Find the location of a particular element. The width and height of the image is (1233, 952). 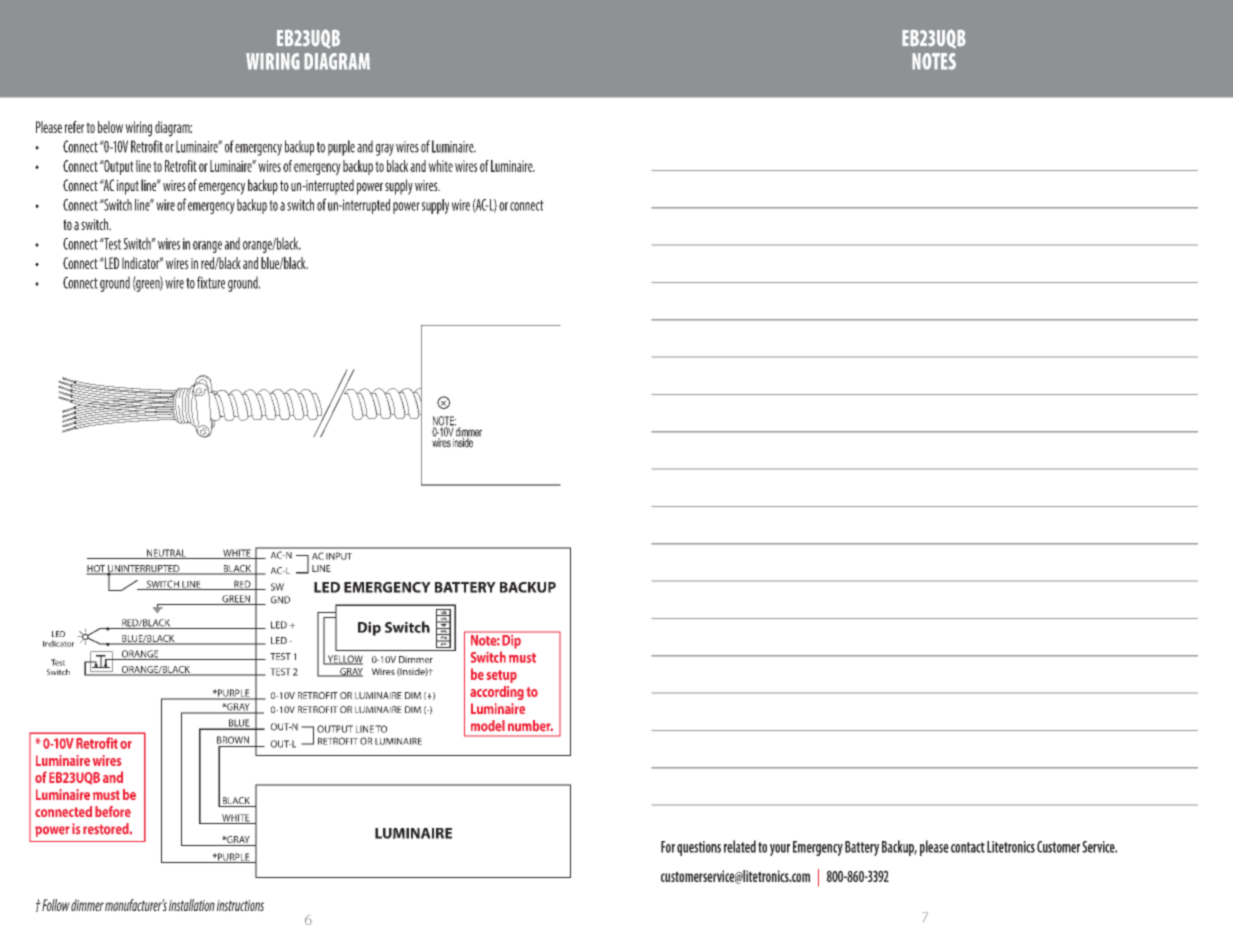

GND is located at coordinates (280, 600).
